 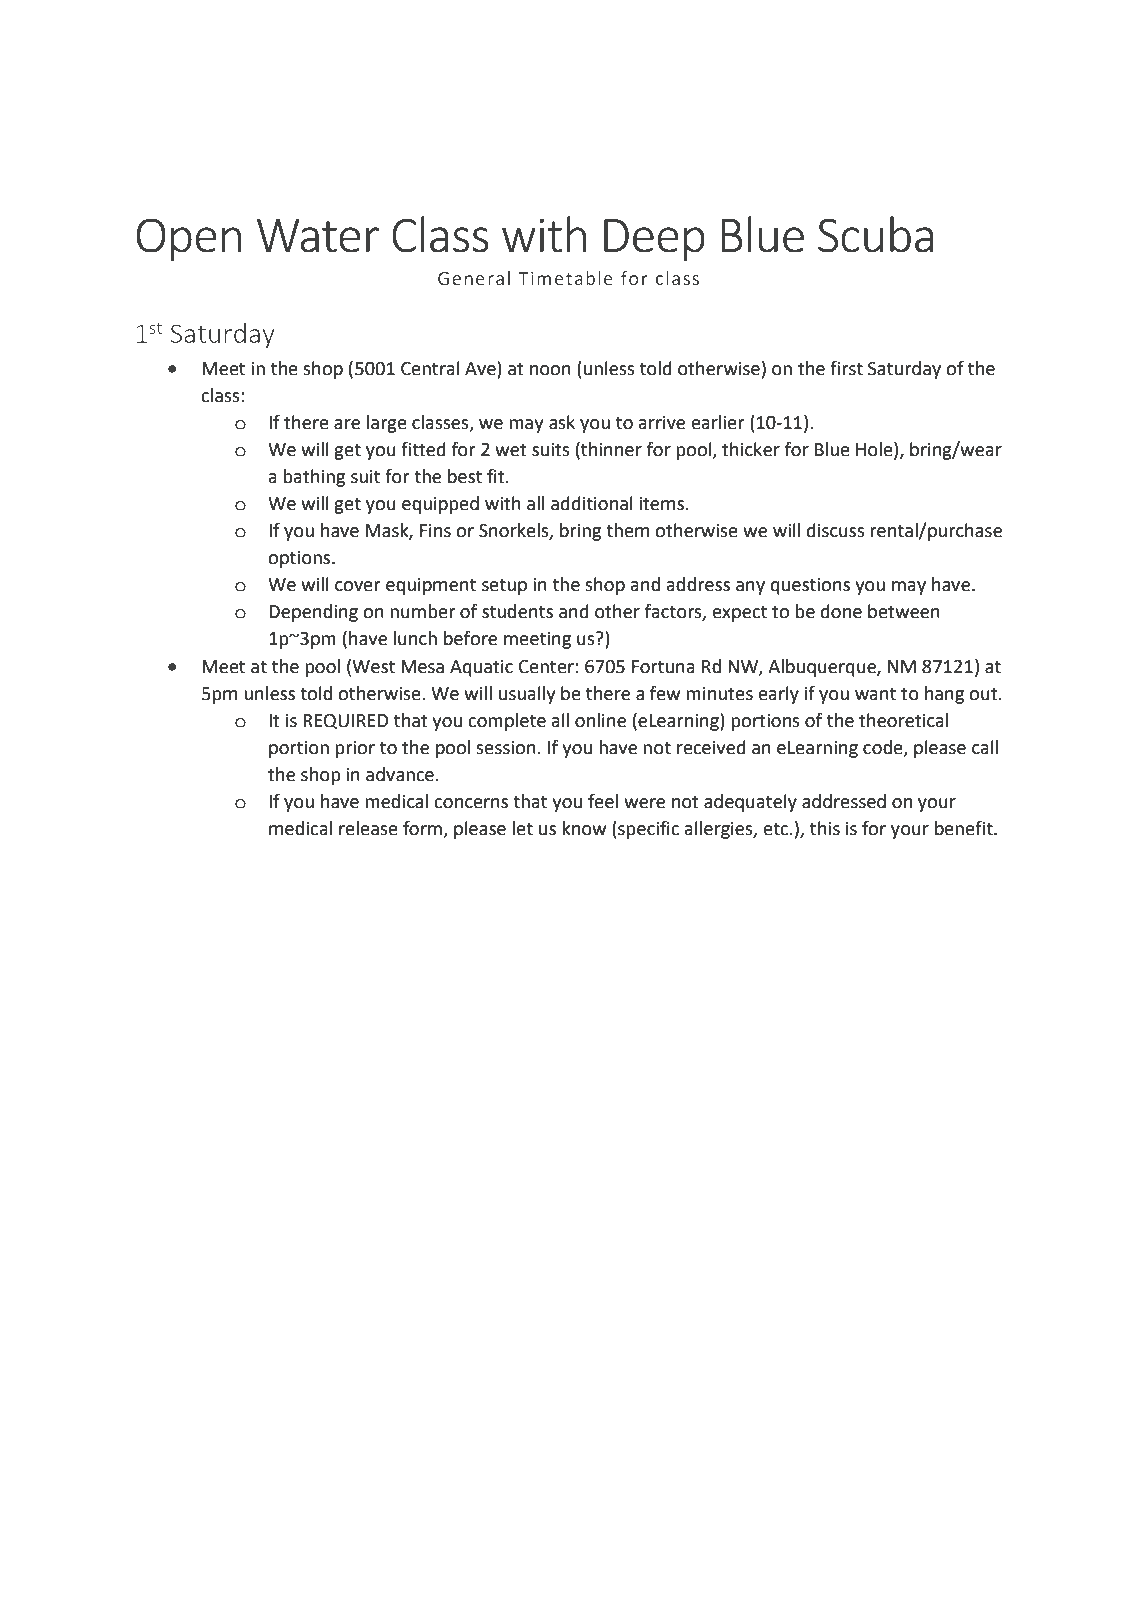 What do you see at coordinates (610, 450) in the screenshot?
I see `thinner` at bounding box center [610, 450].
